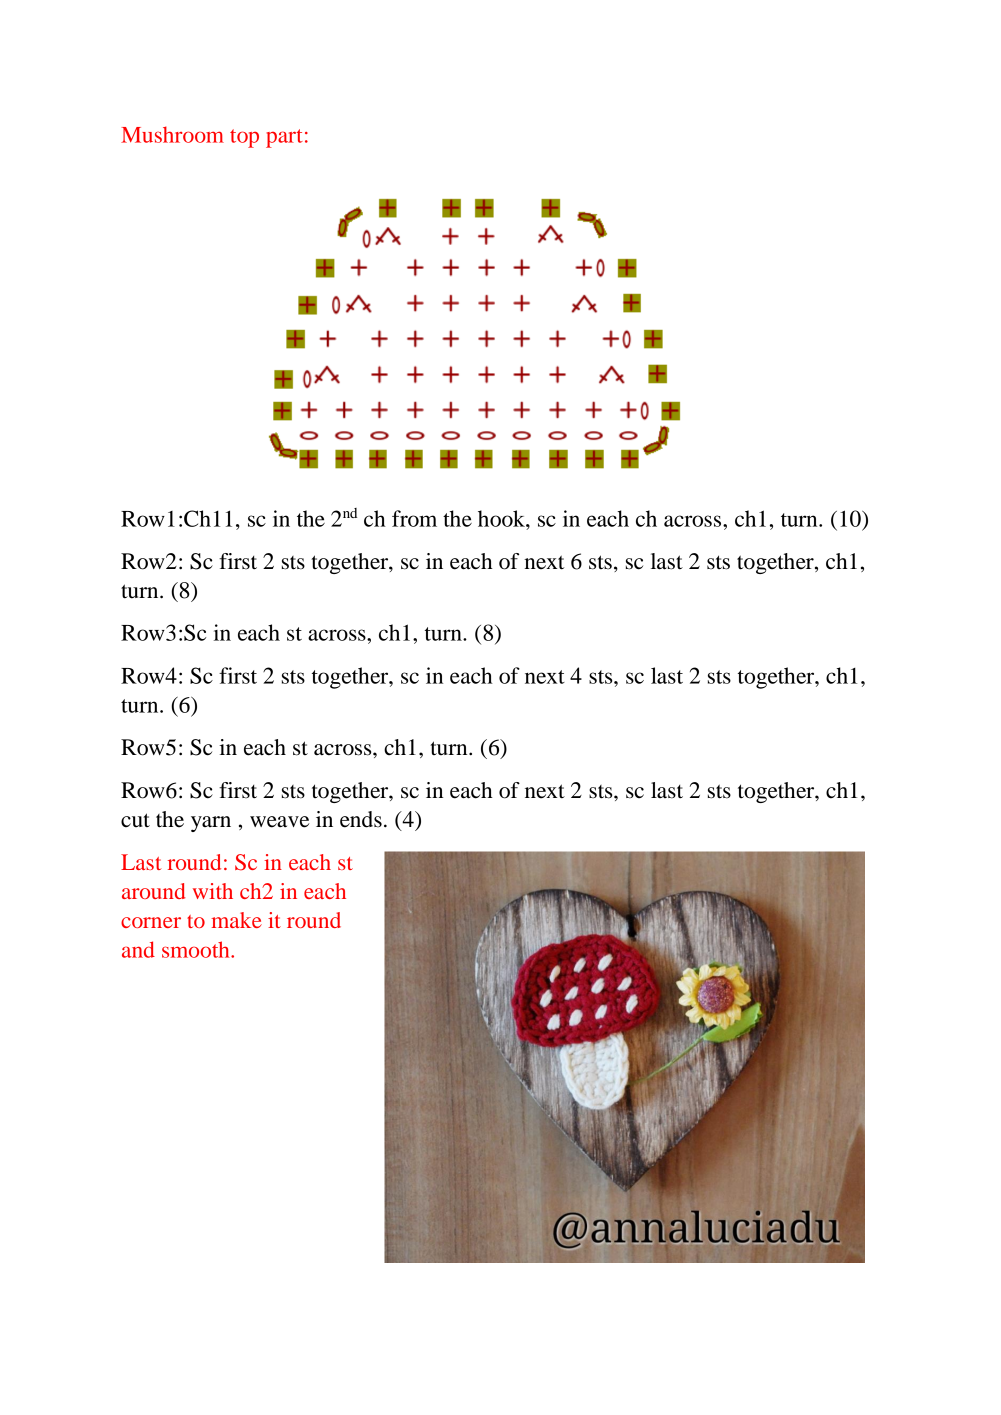 Image resolution: width=1001 pixels, height=1415 pixels. I want to click on cut, so click(135, 820).
